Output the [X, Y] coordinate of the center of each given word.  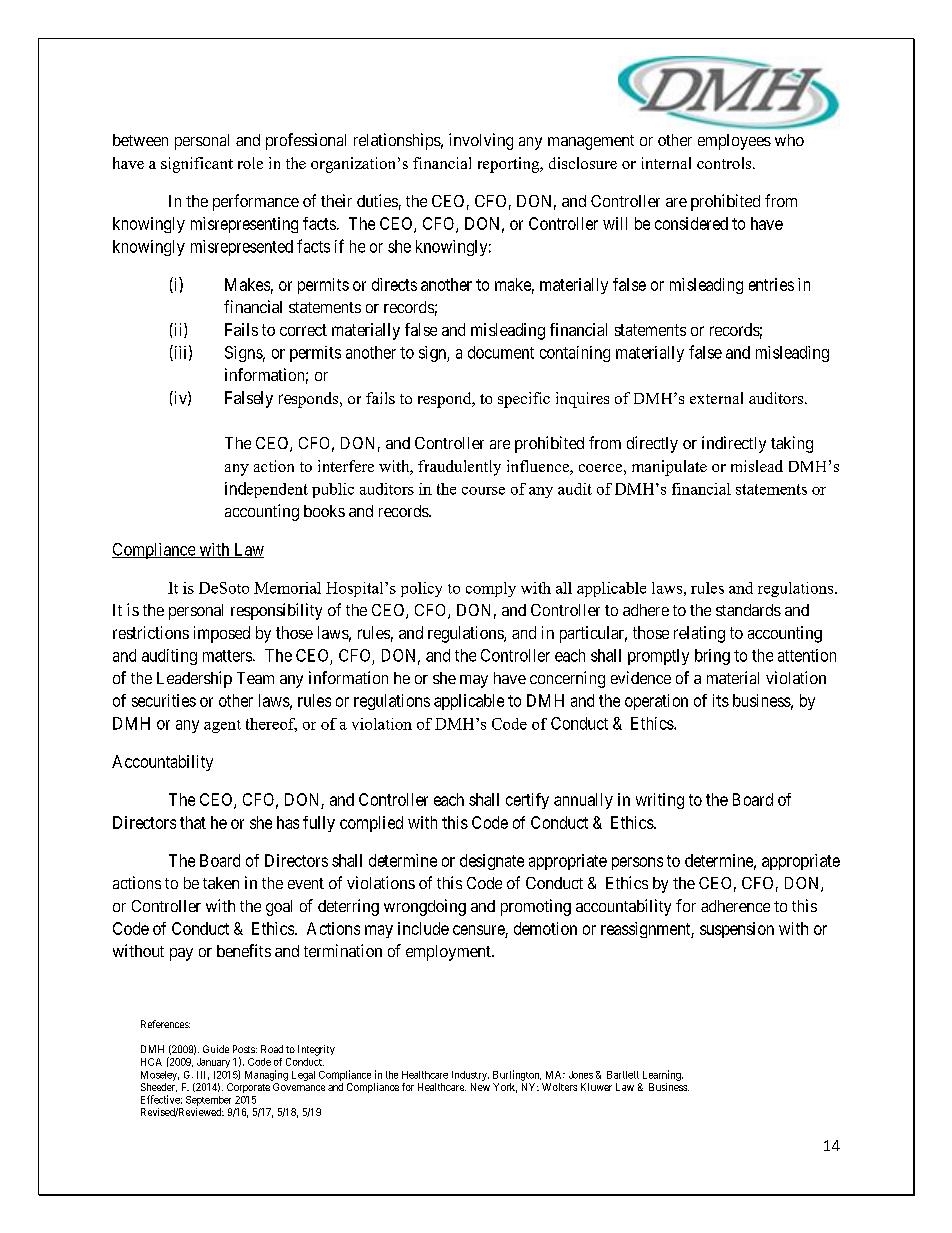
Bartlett [623, 1075]
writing [660, 801]
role [250, 163]
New [480, 1087]
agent [222, 726]
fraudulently [459, 468]
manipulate [669, 468]
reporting [510, 165]
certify [527, 801]
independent [266, 490]
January [213, 1063]
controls [725, 163]
